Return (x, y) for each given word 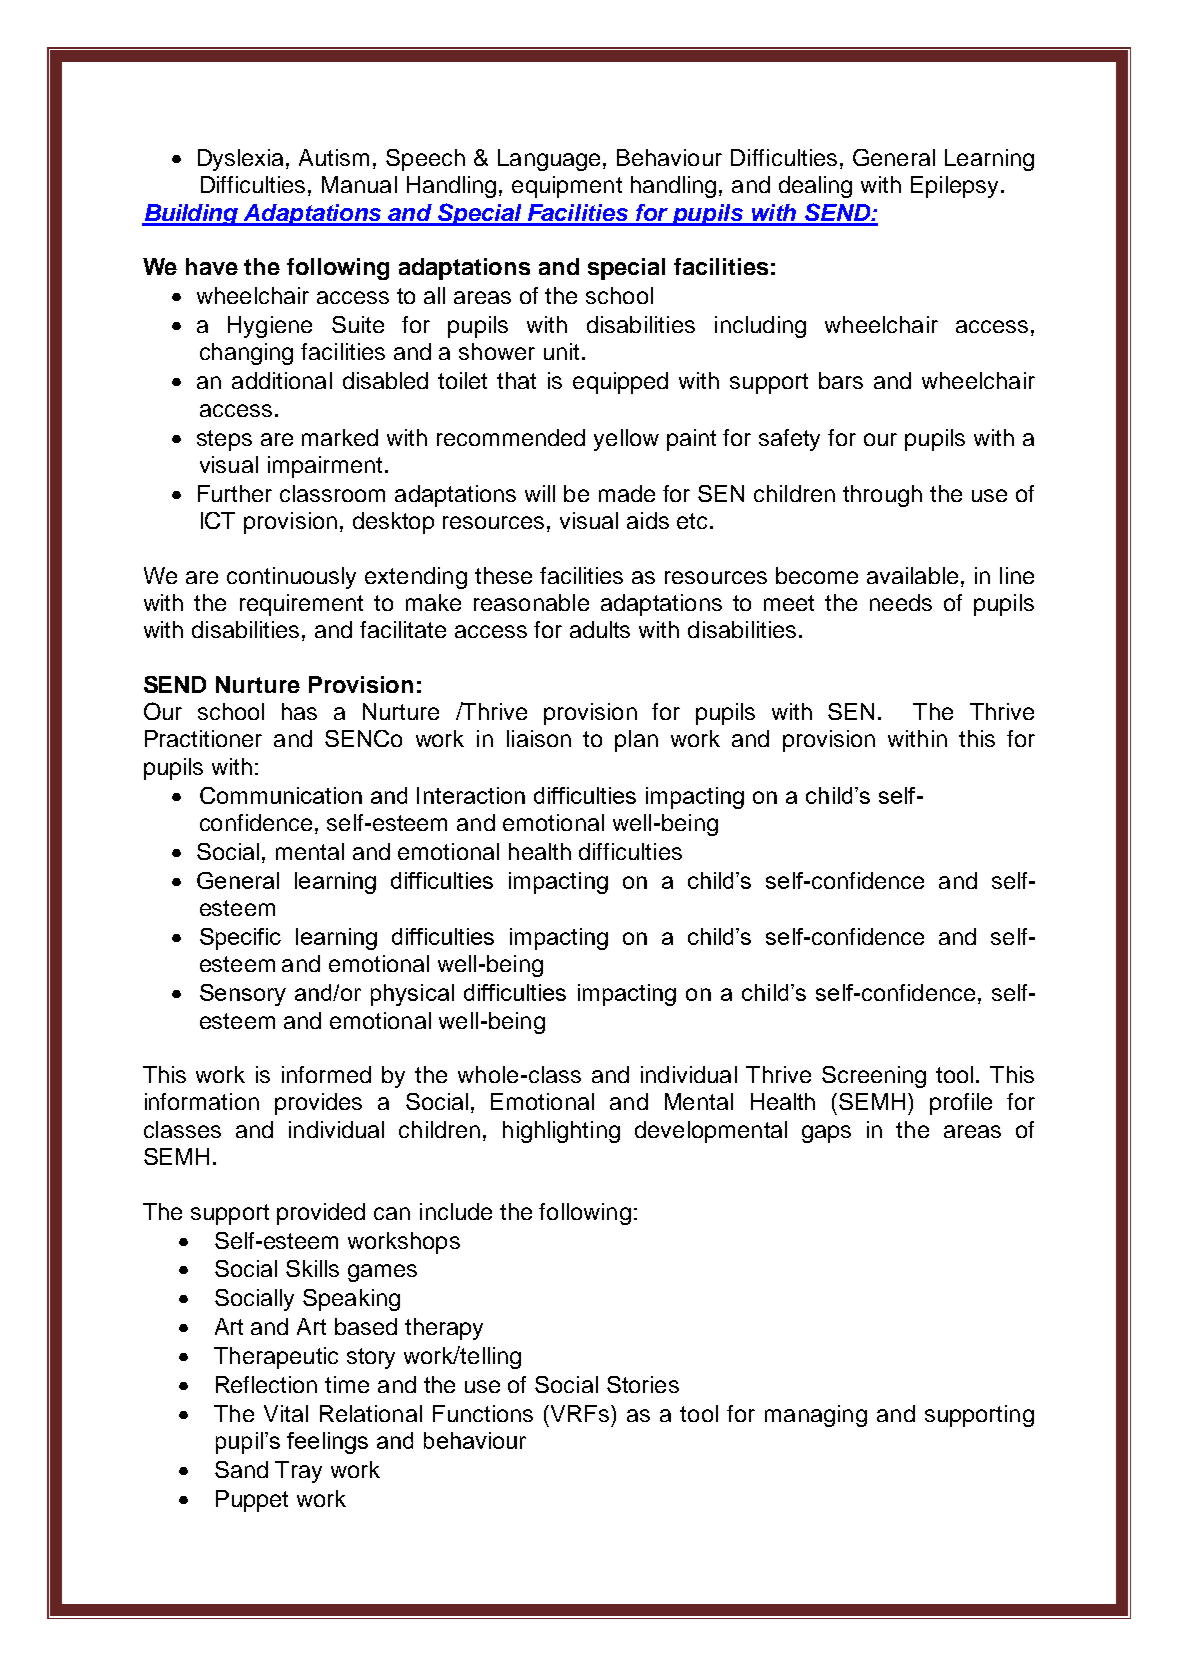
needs (901, 602)
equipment (567, 187)
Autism (334, 157)
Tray (298, 1472)
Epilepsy (954, 187)
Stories (643, 1384)
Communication (281, 795)
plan (636, 741)
